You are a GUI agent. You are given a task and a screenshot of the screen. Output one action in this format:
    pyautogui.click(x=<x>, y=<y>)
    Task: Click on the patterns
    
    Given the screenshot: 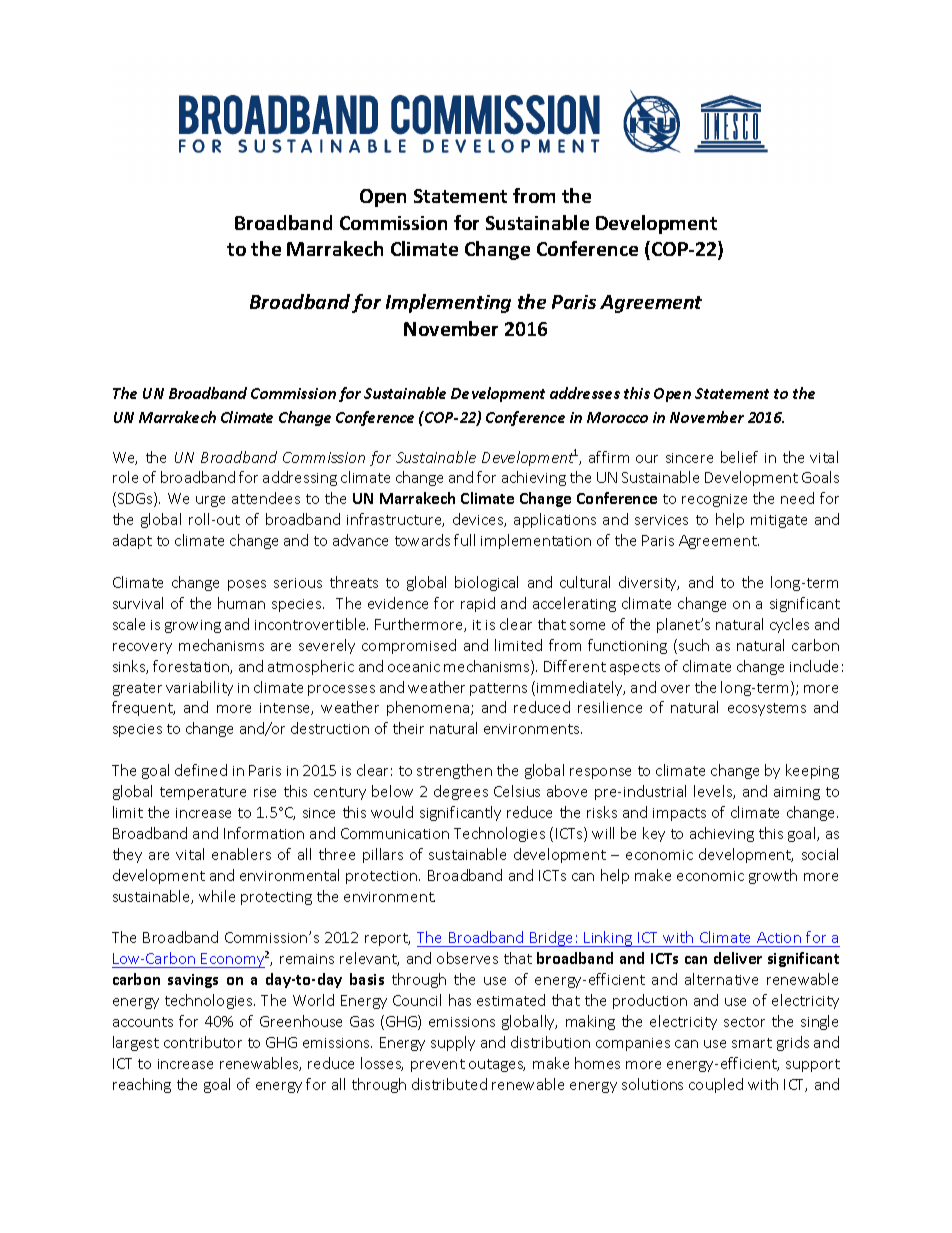 What is the action you would take?
    pyautogui.click(x=498, y=689)
